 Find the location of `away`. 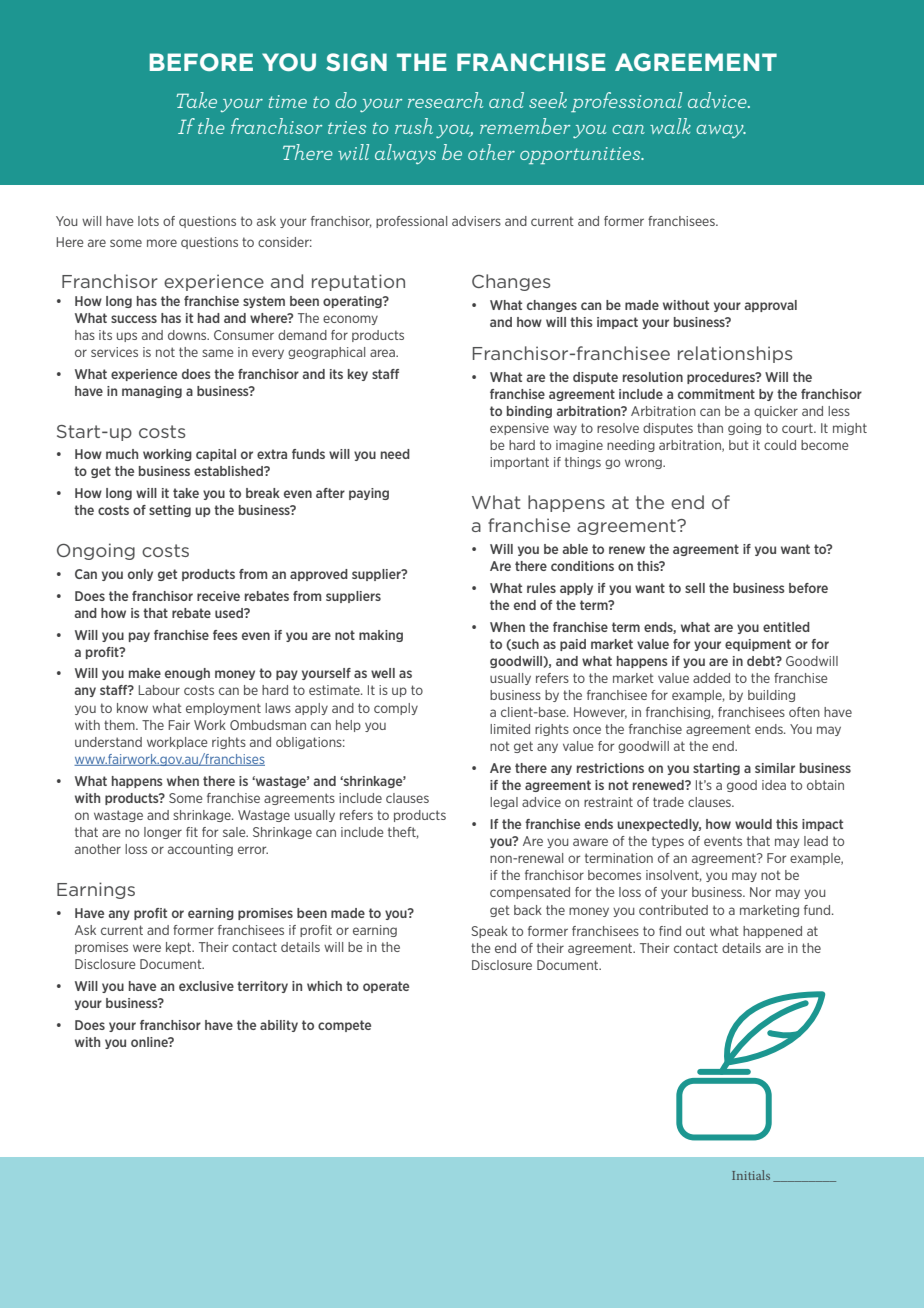

away is located at coordinates (721, 131).
